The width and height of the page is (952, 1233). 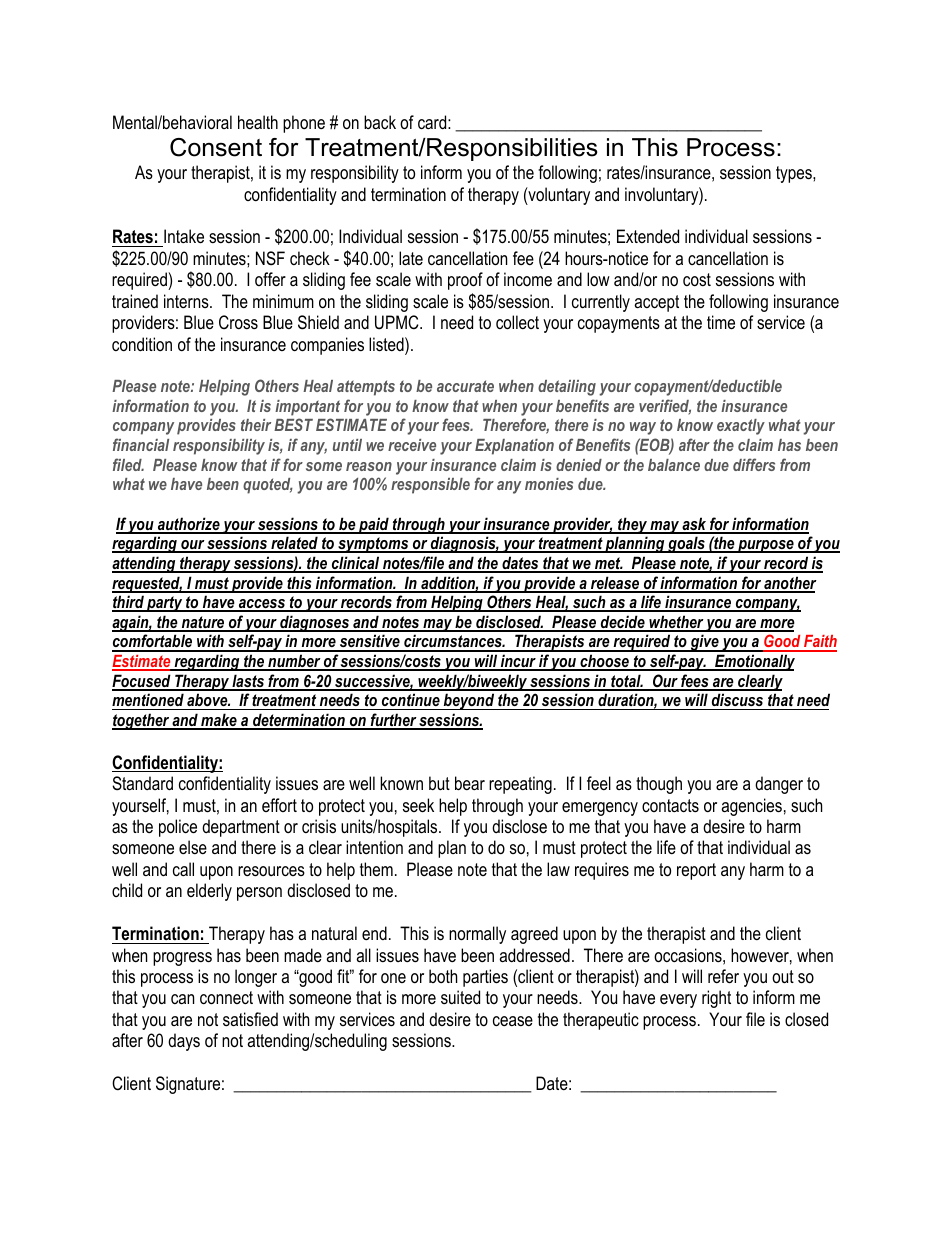 What do you see at coordinates (460, 997) in the page?
I see `suited` at bounding box center [460, 997].
